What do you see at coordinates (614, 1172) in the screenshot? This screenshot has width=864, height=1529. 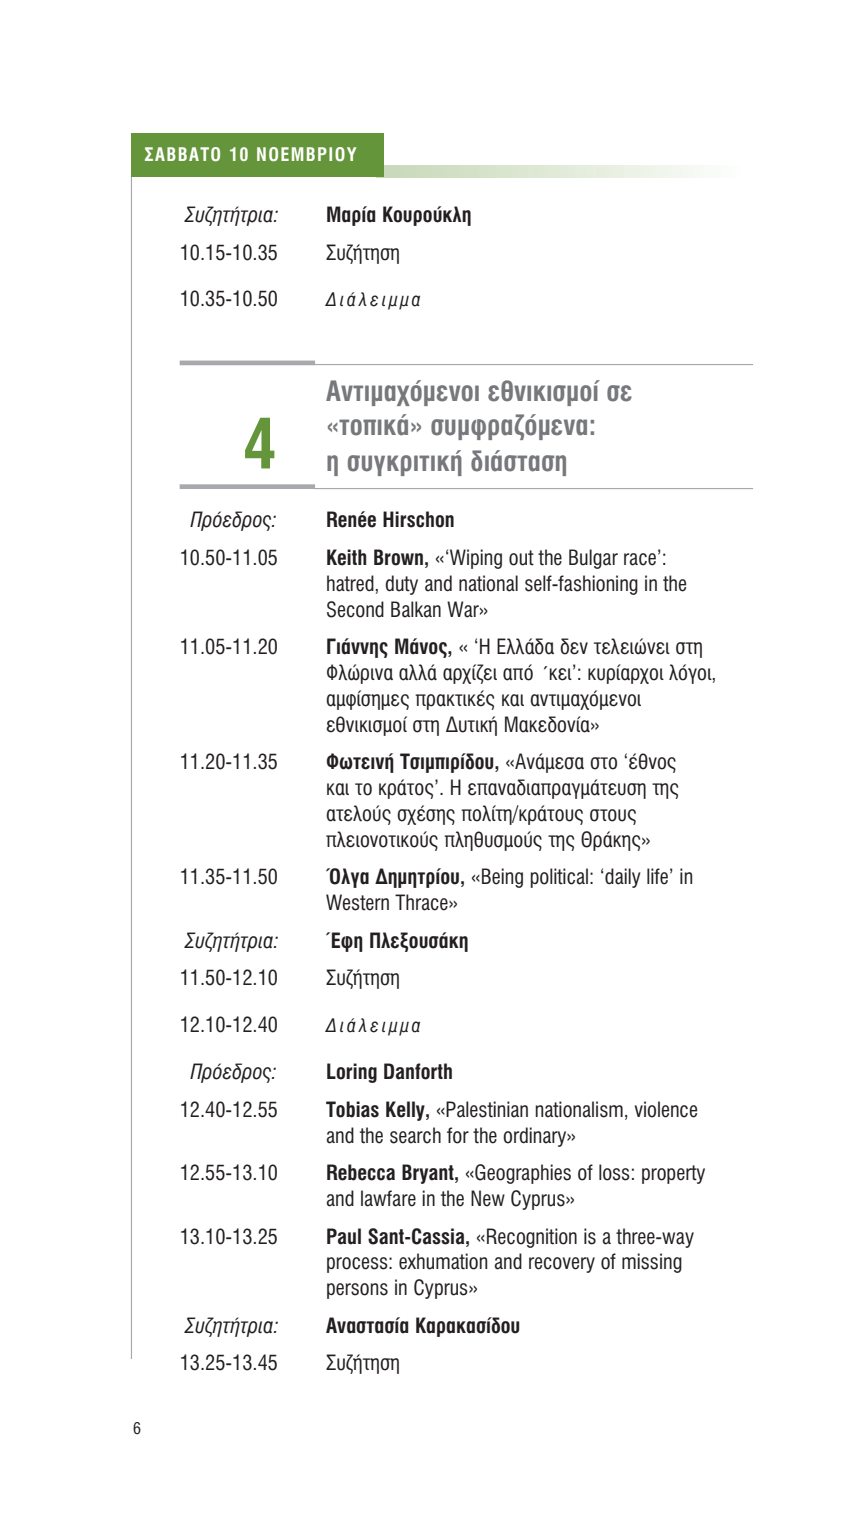 I see `loss` at bounding box center [614, 1172].
